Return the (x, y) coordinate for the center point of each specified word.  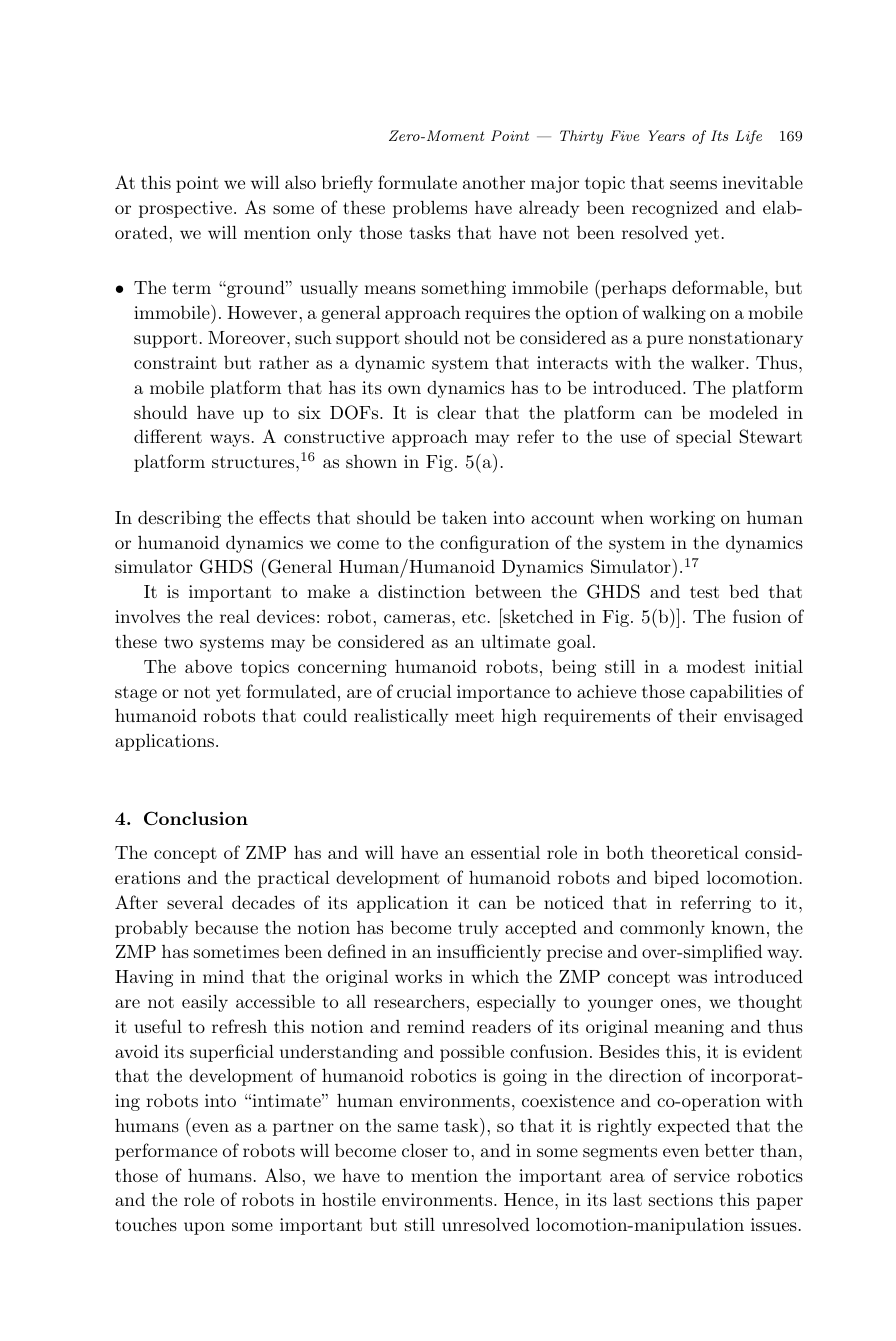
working (682, 519)
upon (204, 1228)
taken (464, 517)
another (494, 182)
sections (681, 1199)
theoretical (695, 852)
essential (505, 852)
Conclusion (196, 818)
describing (179, 519)
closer (425, 1150)
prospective (185, 209)
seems (693, 184)
